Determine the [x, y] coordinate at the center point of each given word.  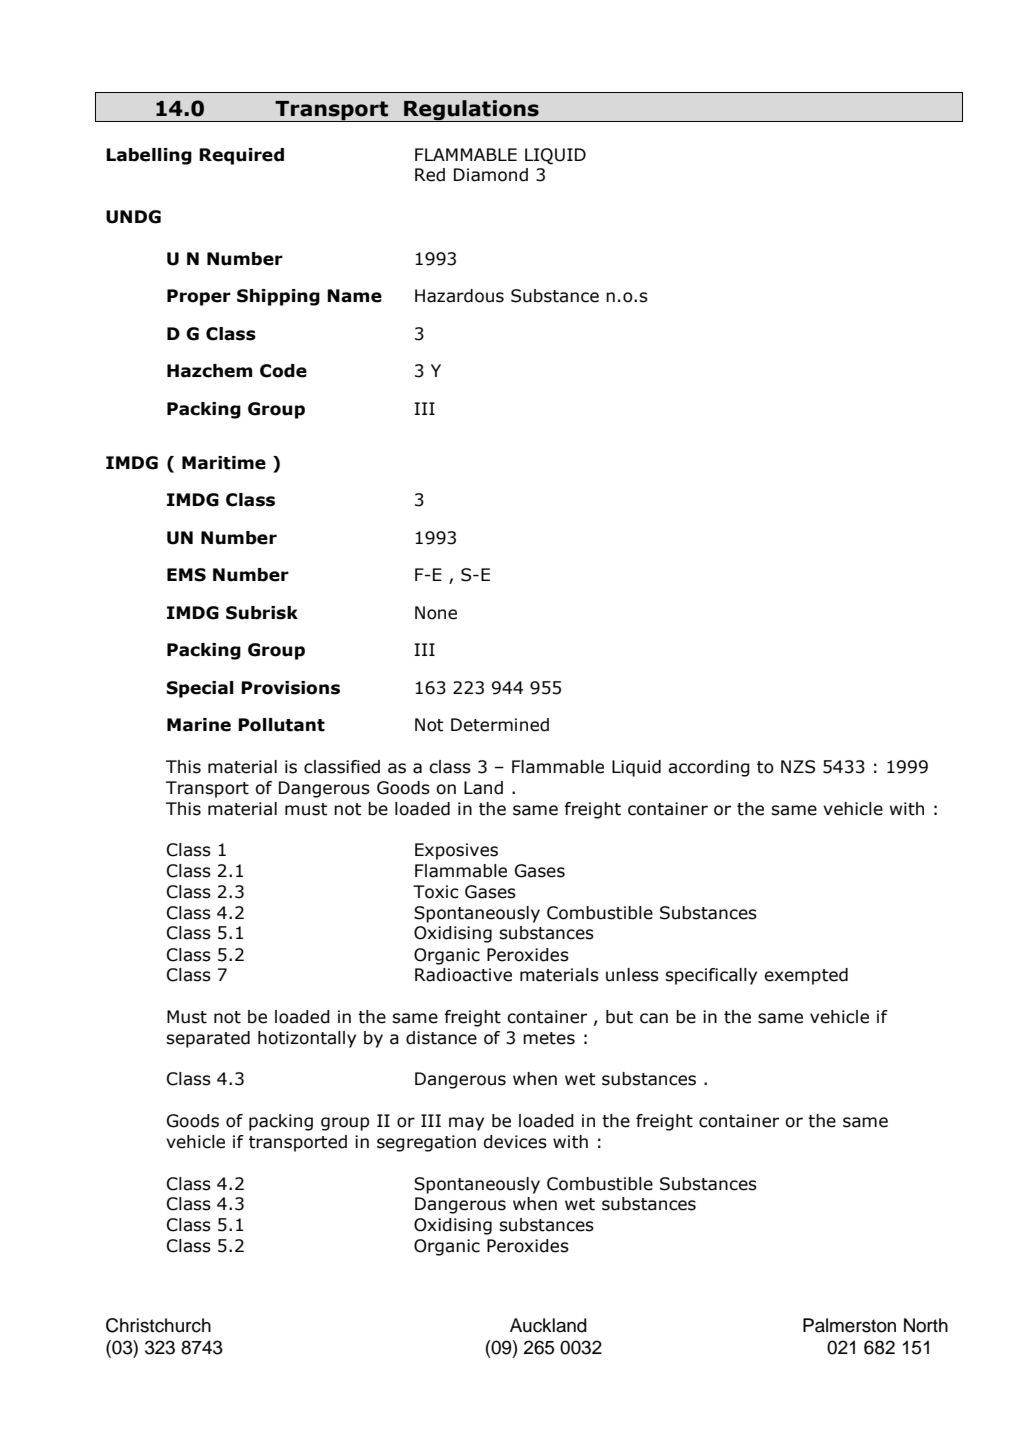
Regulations [471, 111]
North [926, 1325]
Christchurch [158, 1325]
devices [515, 1142]
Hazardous [459, 296]
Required [241, 156]
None [436, 613]
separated [208, 1039]
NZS [798, 767]
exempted [806, 976]
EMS [186, 575]
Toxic [436, 892]
